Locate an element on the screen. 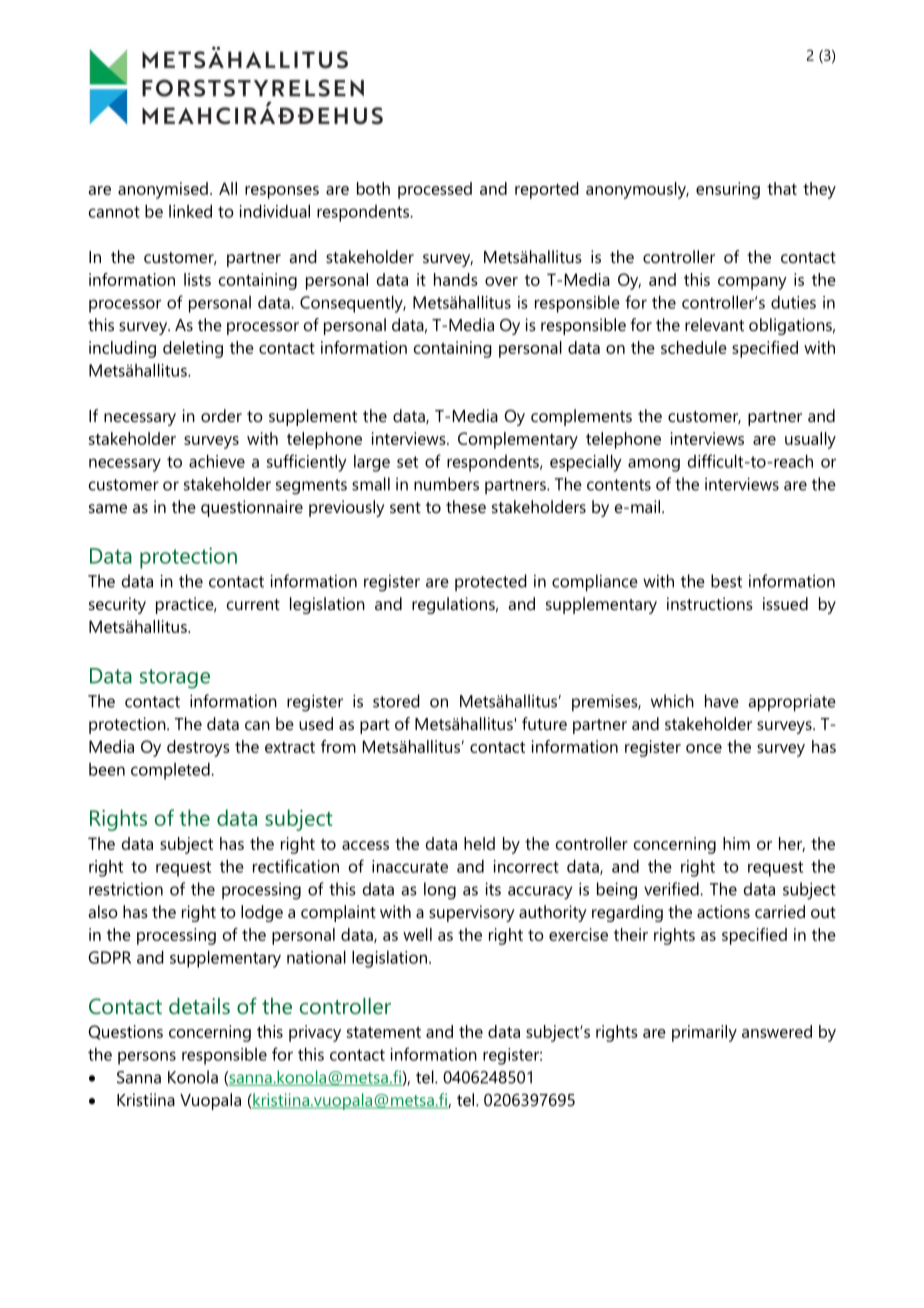 The image size is (924, 1308). processed is located at coordinates (435, 190).
